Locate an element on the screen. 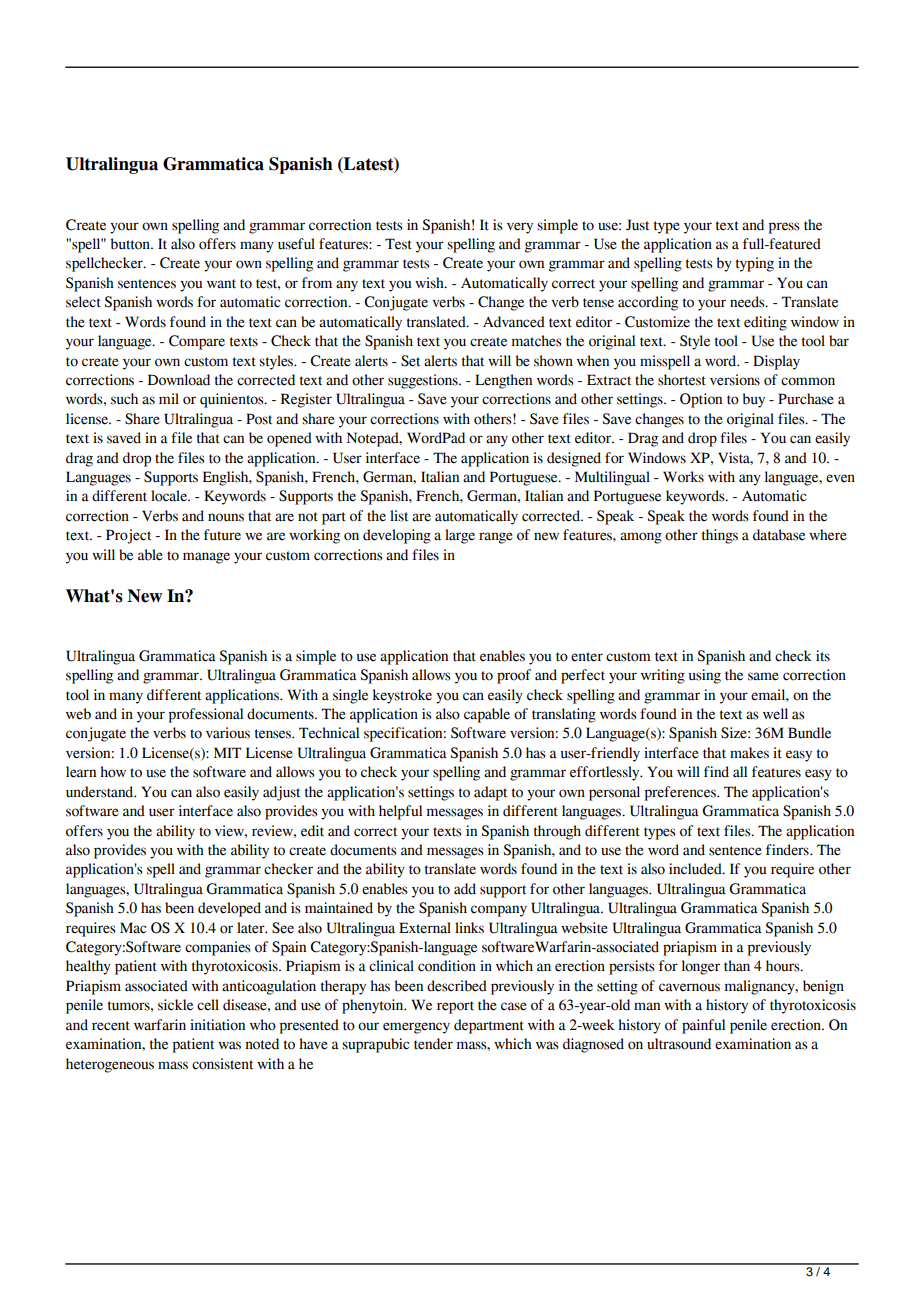 The image size is (924, 1308). same is located at coordinates (763, 676).
